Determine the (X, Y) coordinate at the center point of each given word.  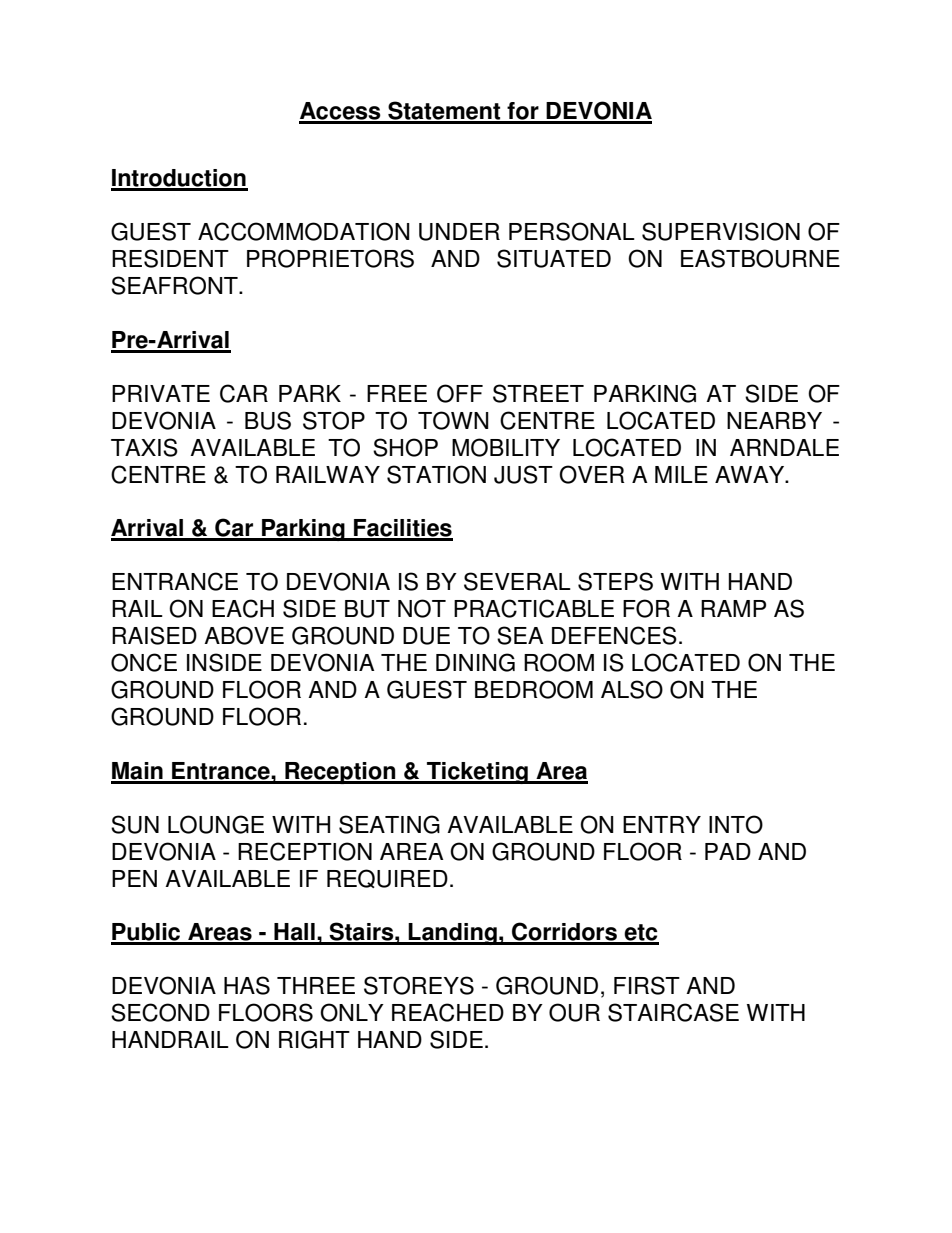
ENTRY (662, 824)
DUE (426, 636)
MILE (681, 474)
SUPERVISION (721, 231)
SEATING (389, 824)
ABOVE (244, 635)
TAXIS (144, 447)
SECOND (160, 1012)
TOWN (453, 420)
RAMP (733, 608)
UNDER (459, 232)
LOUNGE (216, 824)
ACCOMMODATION (304, 231)
